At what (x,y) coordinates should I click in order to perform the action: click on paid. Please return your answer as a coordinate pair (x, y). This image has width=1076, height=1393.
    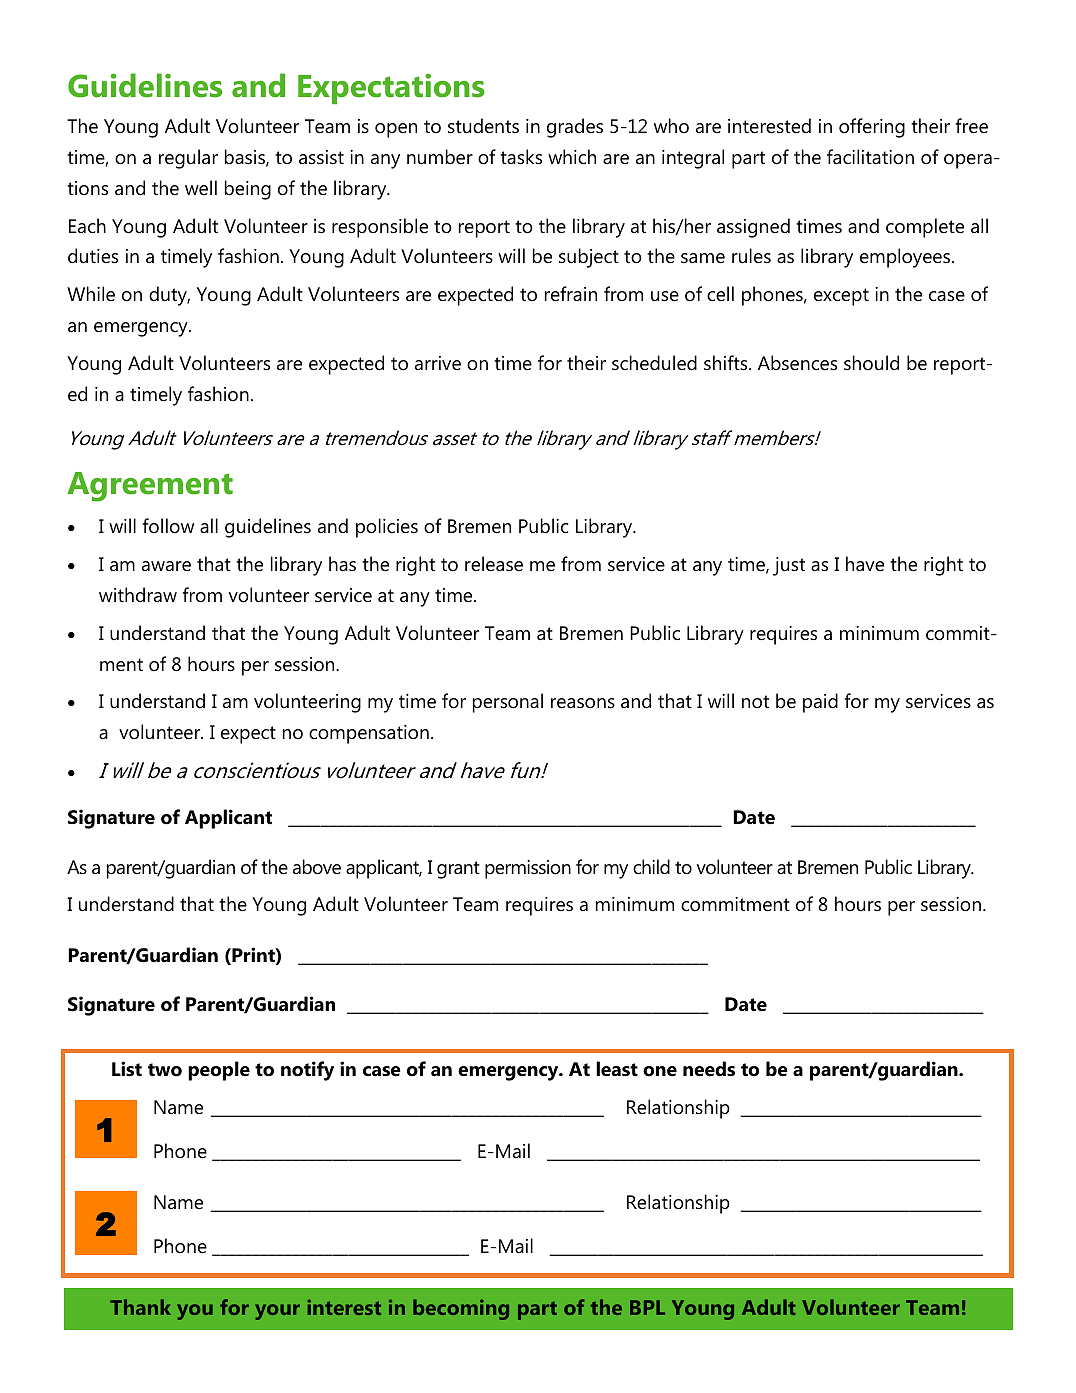
    Looking at the image, I should click on (820, 703).
